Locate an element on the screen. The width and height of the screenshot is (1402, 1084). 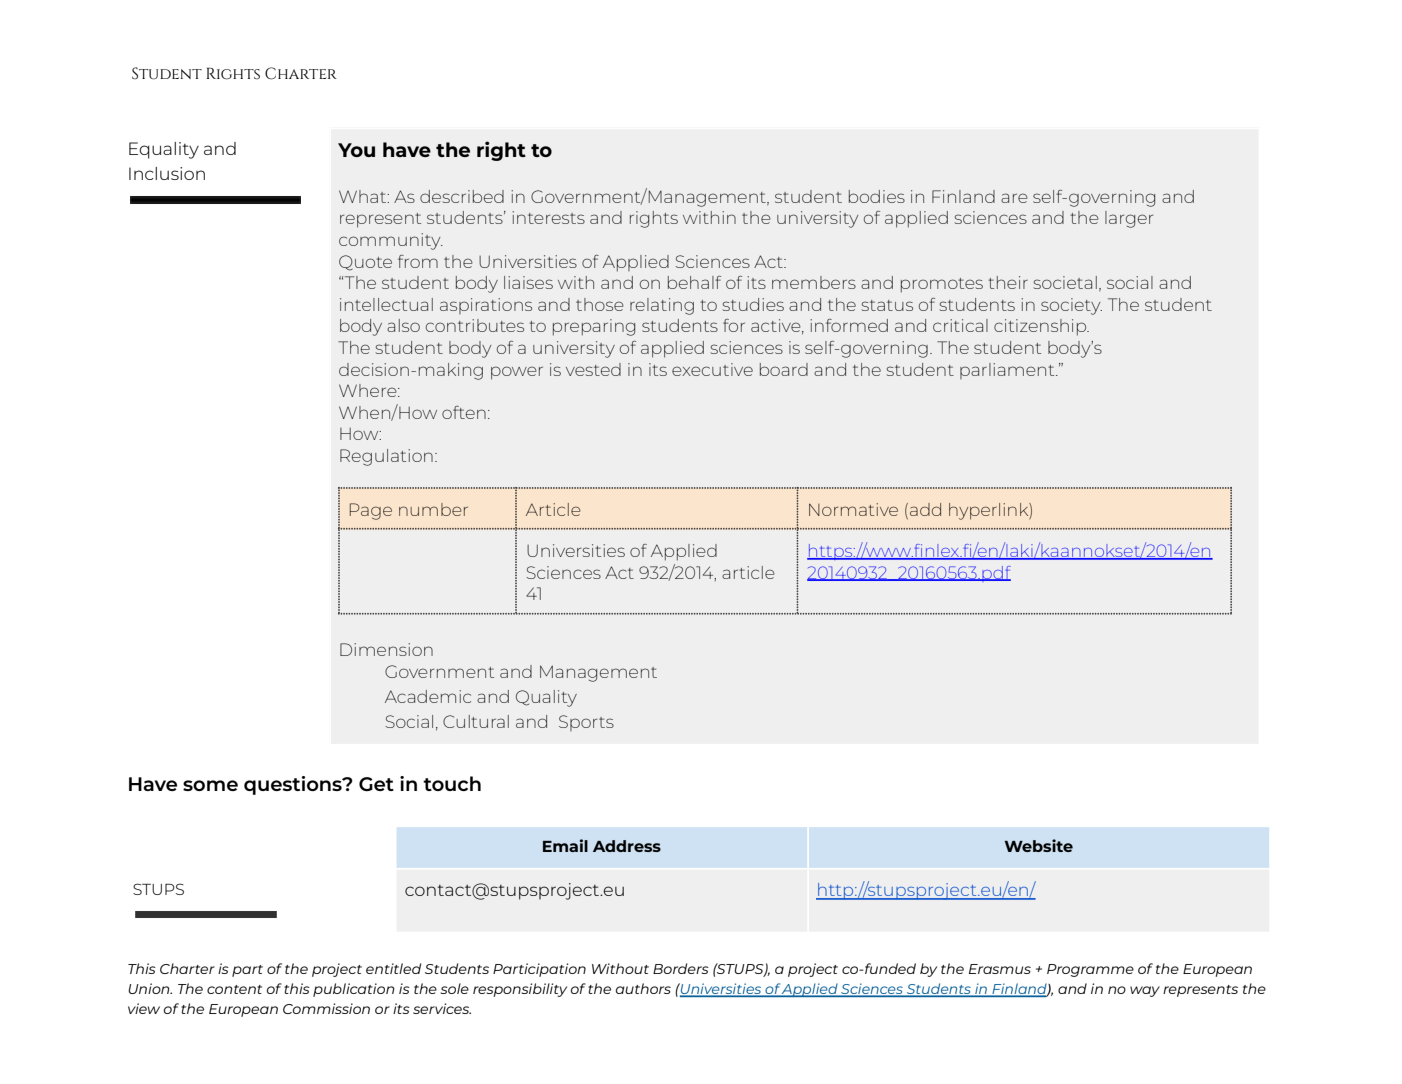
Regulation is located at coordinates (386, 457).
